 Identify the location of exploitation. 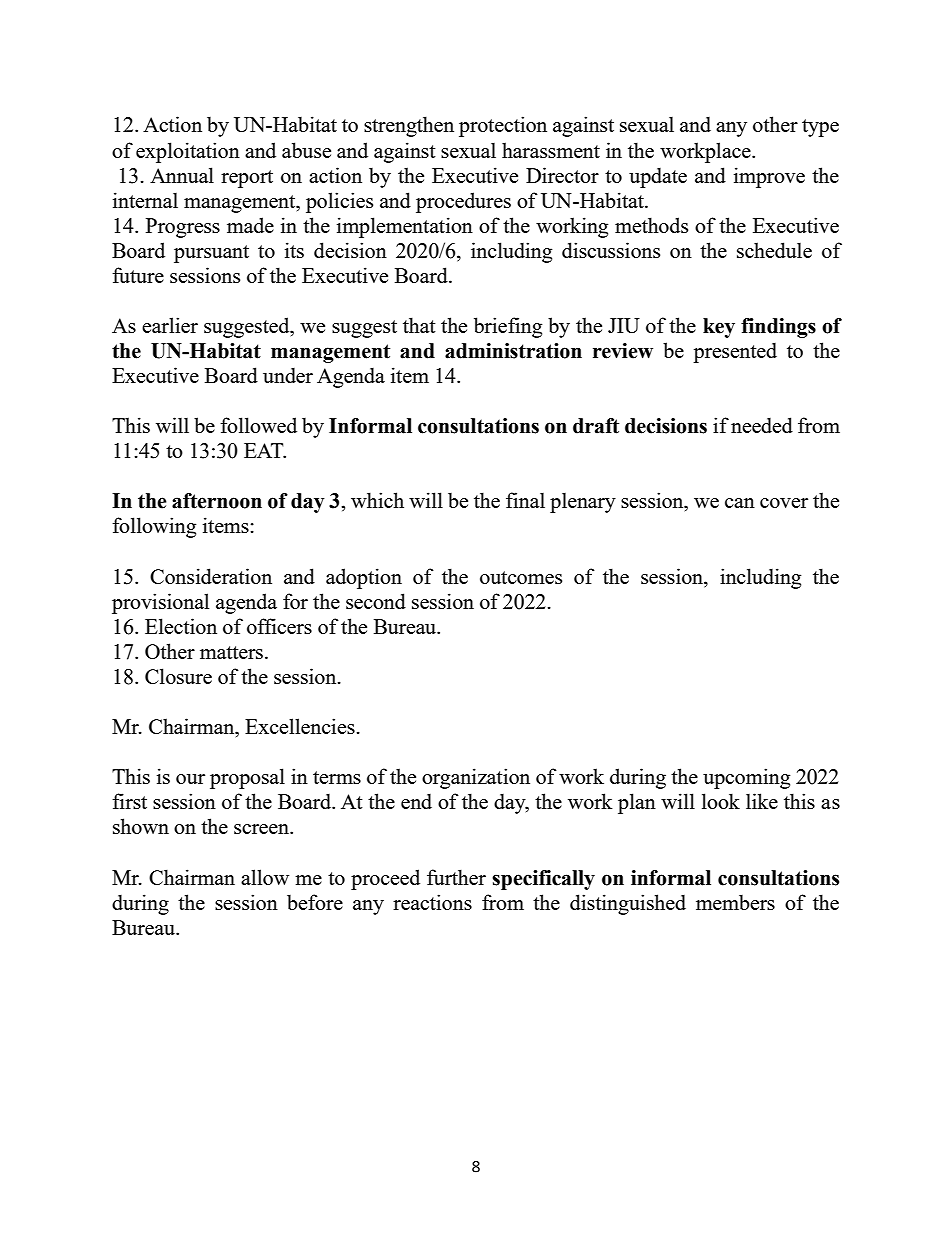
(188, 152).
